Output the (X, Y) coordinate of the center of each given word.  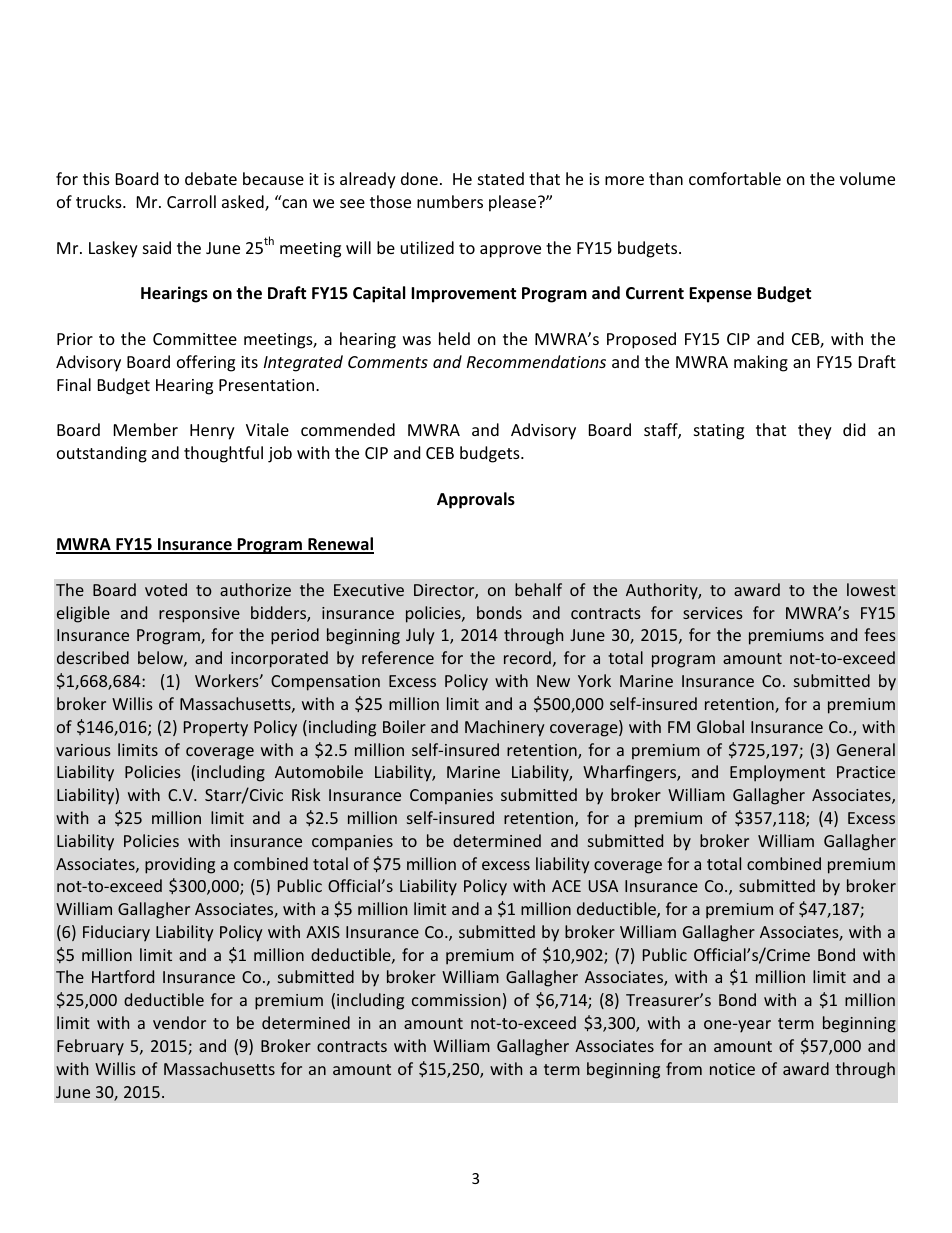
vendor (179, 1022)
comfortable (735, 178)
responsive (199, 615)
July (420, 636)
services (713, 613)
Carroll (191, 201)
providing (180, 865)
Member (146, 429)
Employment (777, 773)
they (815, 431)
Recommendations (536, 361)
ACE (566, 886)
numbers (450, 201)
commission (456, 1000)
